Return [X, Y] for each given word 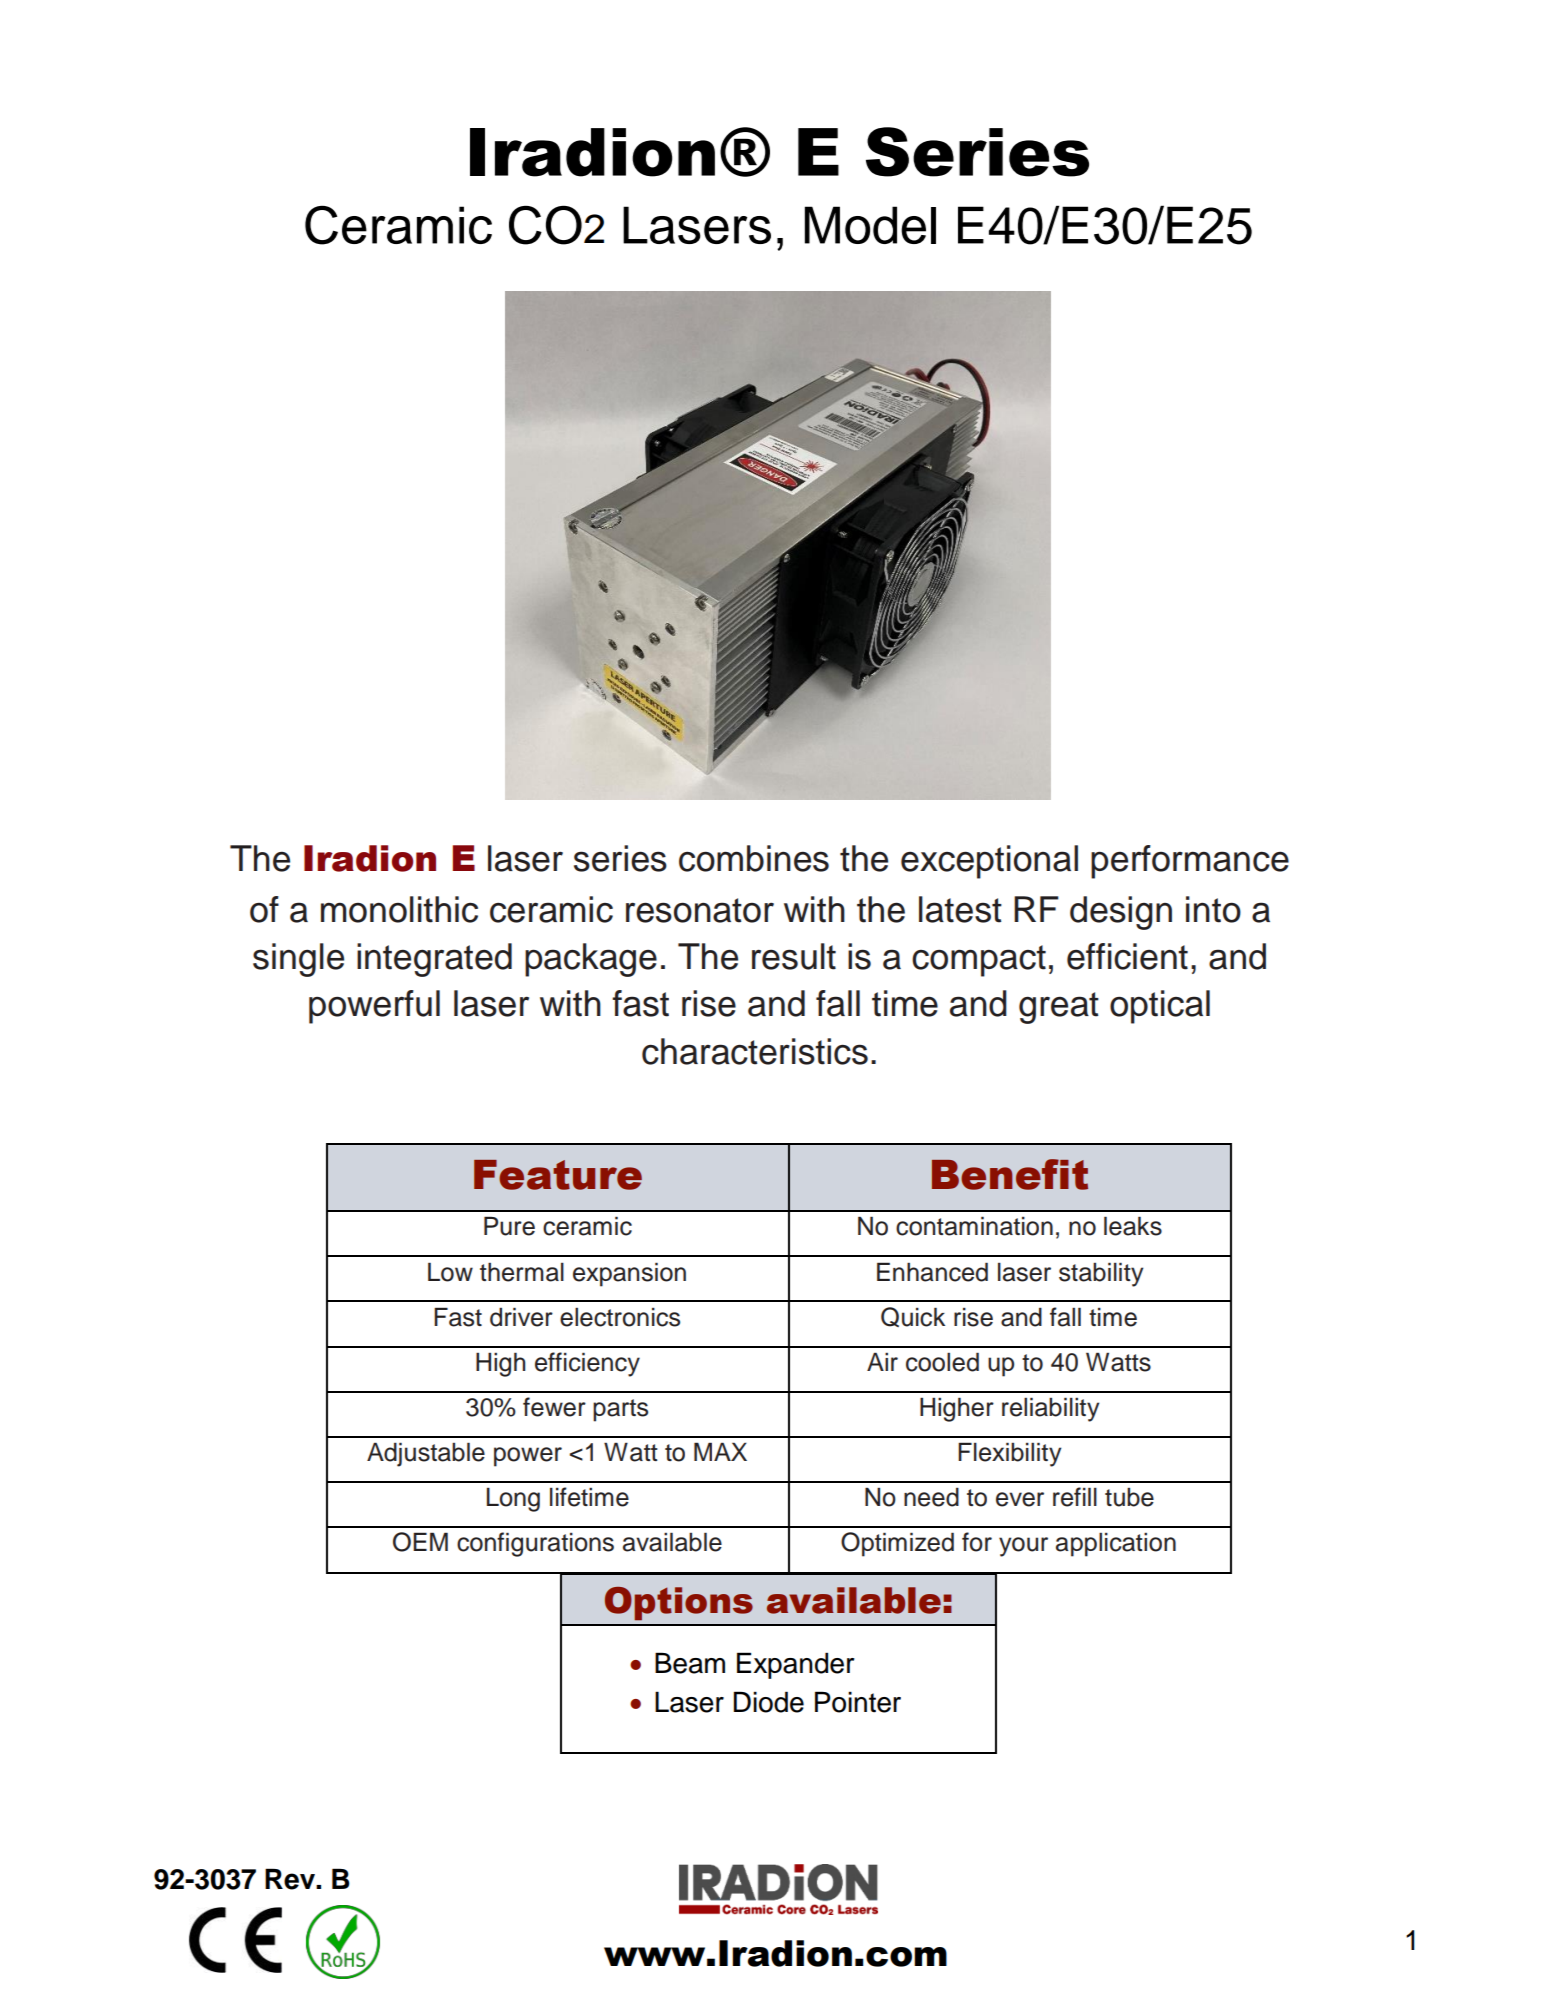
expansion [629, 1275]
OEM [420, 1542]
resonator [700, 910]
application [1116, 1545]
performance [1190, 862]
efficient [1127, 956]
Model [870, 225]
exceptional [989, 862]
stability [1101, 1275]
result [794, 956]
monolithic [399, 909]
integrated [434, 960]
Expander [796, 1665]
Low [450, 1272]
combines [754, 858]
